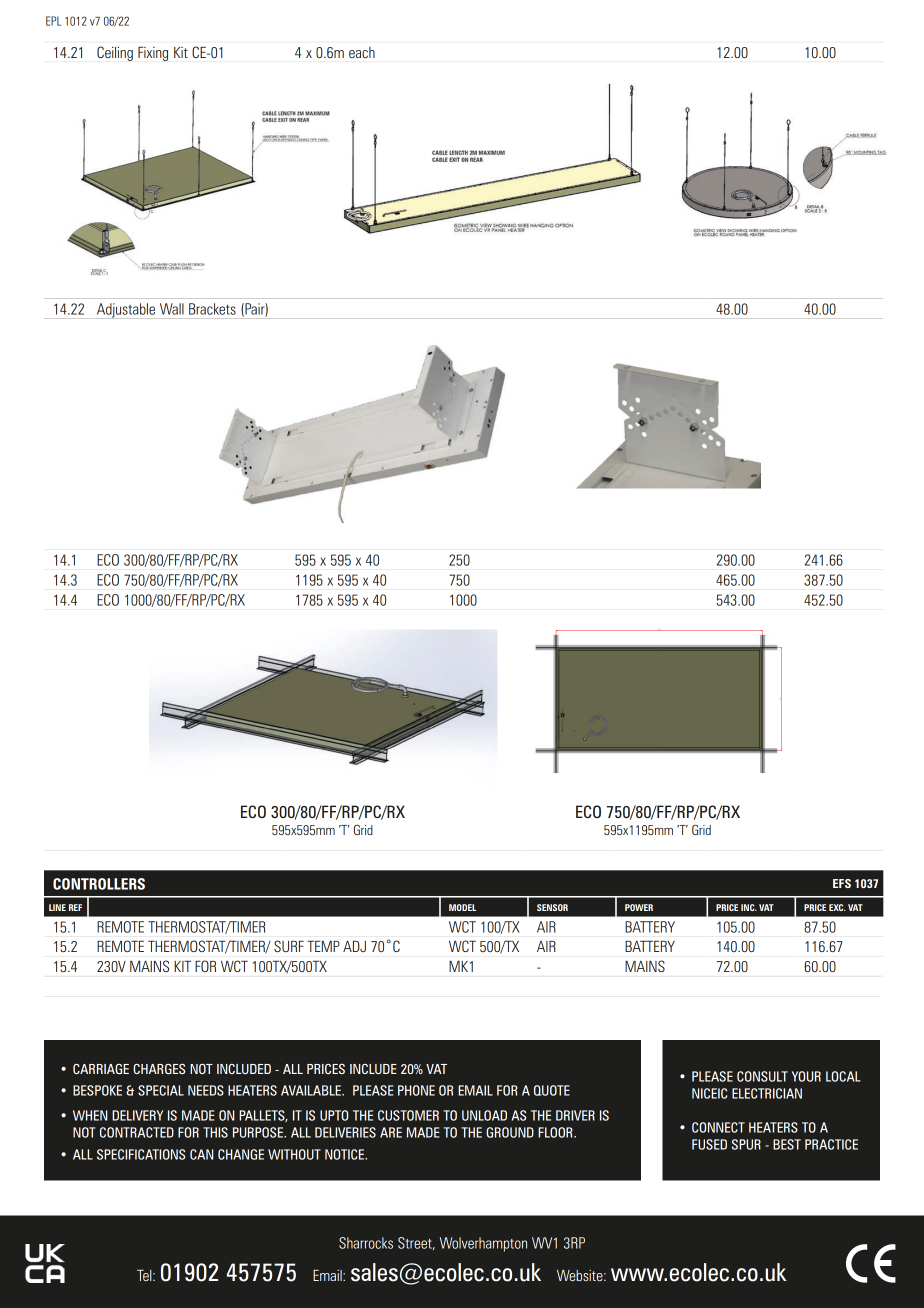 Image resolution: width=924 pixels, height=1308 pixels. I want to click on SPECIFICATIONS, so click(141, 1154).
